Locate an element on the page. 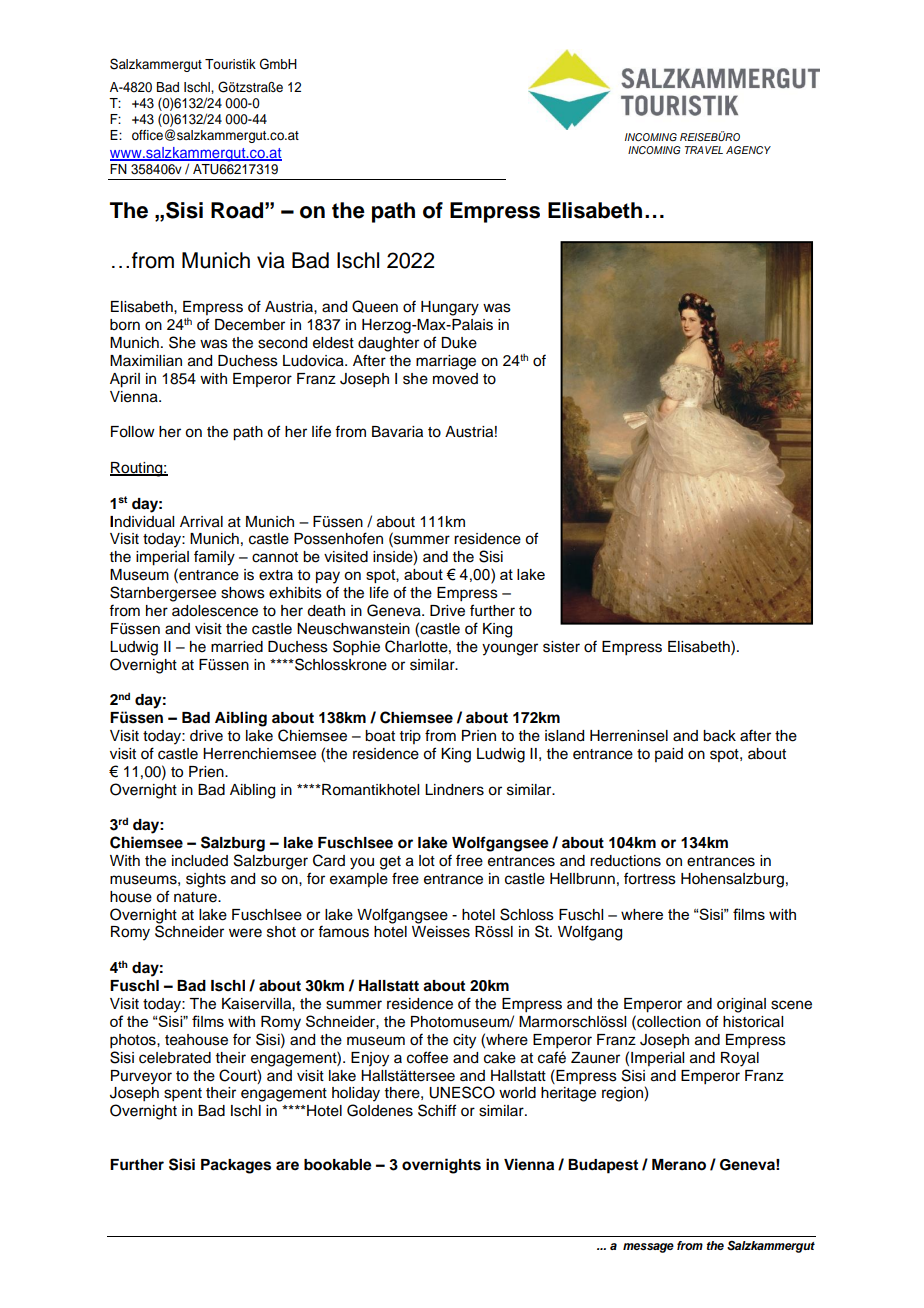 This page has width=924, height=1308. TRAVEL is located at coordinates (704, 150).
